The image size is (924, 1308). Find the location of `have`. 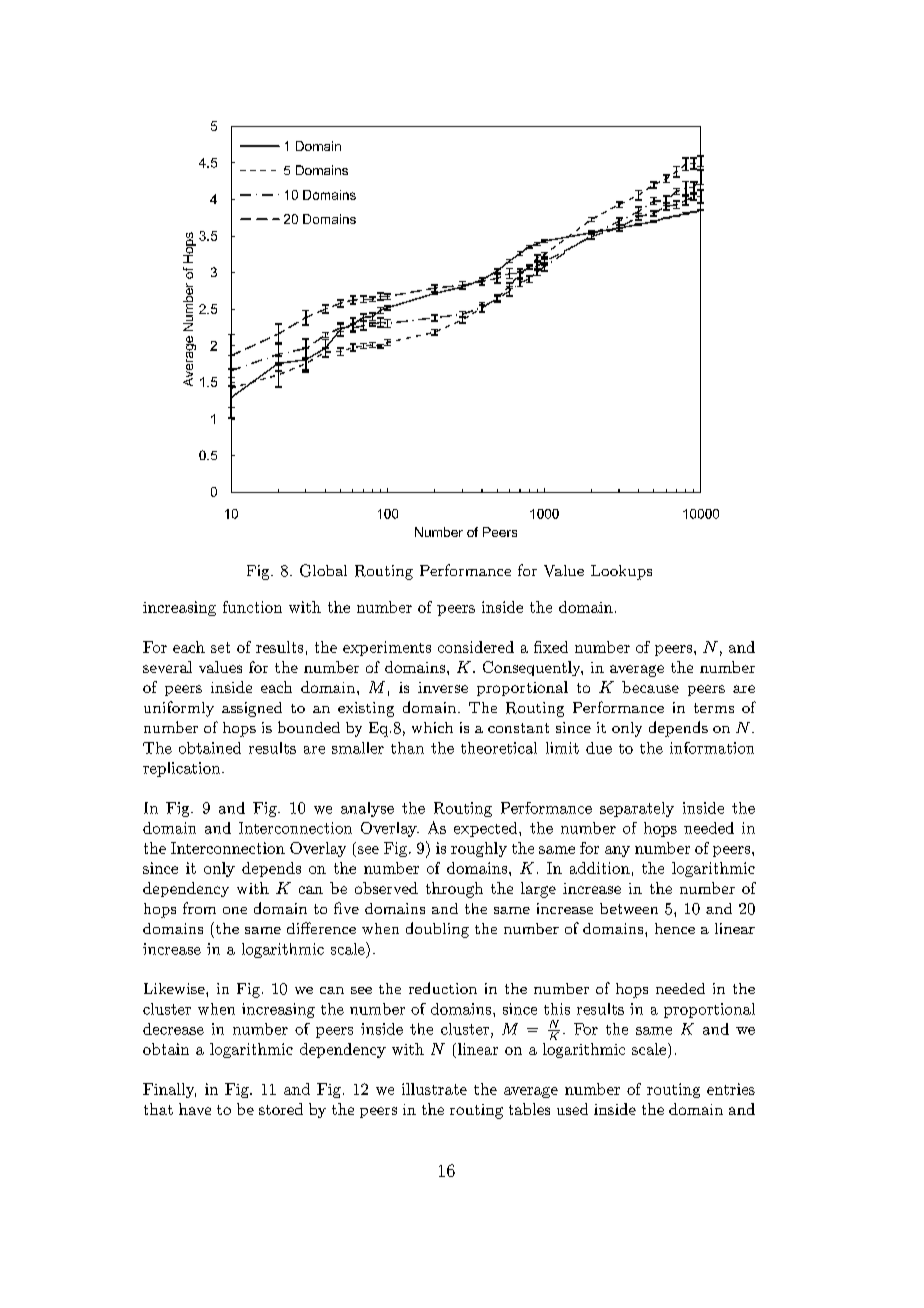

have is located at coordinates (195, 1109).
